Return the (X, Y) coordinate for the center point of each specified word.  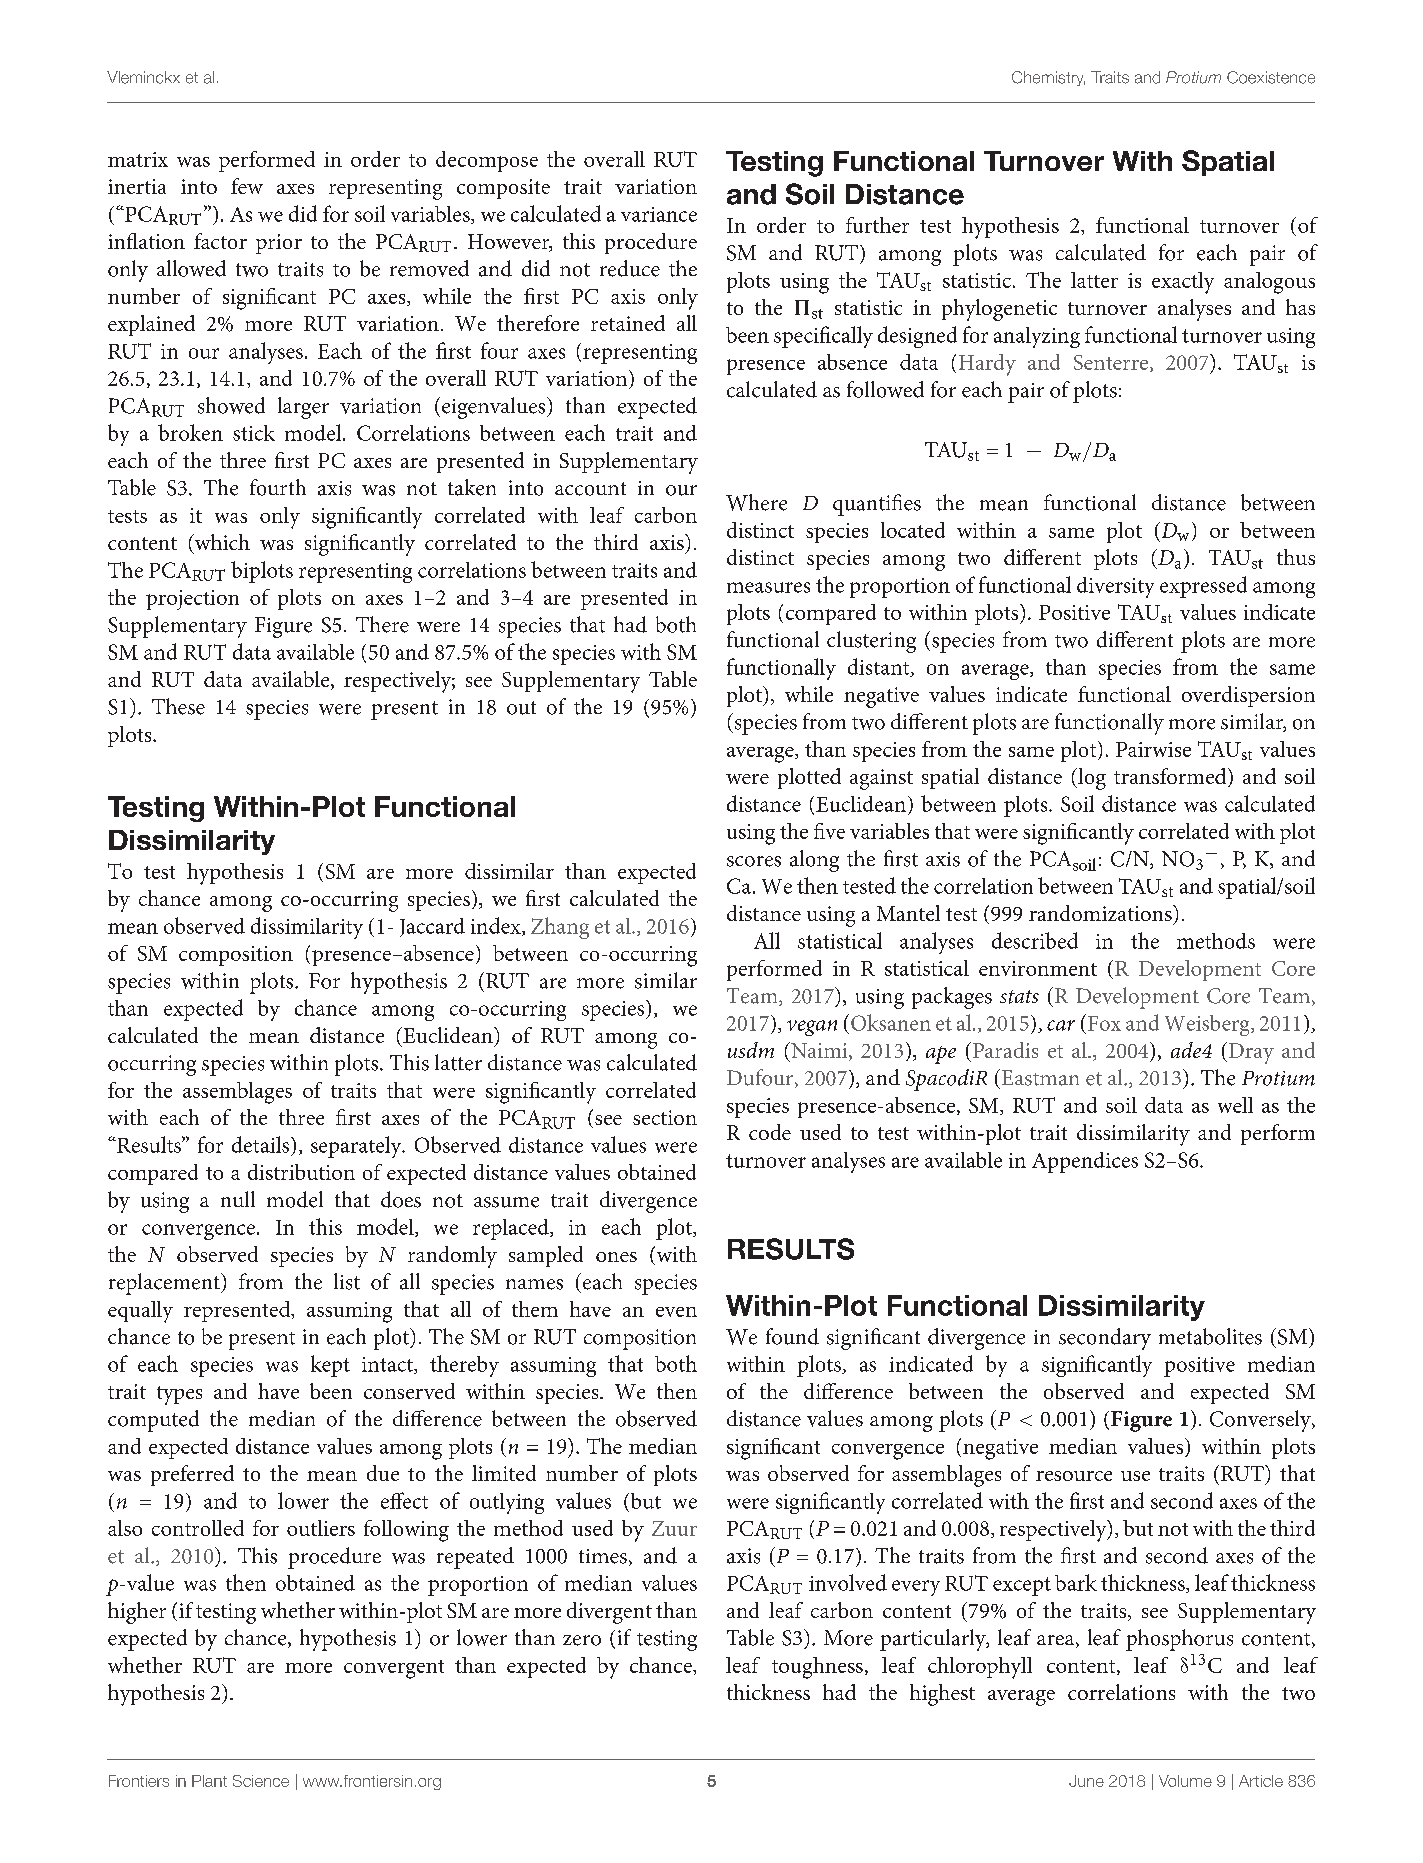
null (238, 1199)
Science (261, 1781)
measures (768, 587)
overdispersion (1248, 696)
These (178, 706)
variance (659, 214)
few (247, 186)
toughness (817, 1668)
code (770, 1132)
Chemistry (1048, 78)
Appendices (1085, 1162)
